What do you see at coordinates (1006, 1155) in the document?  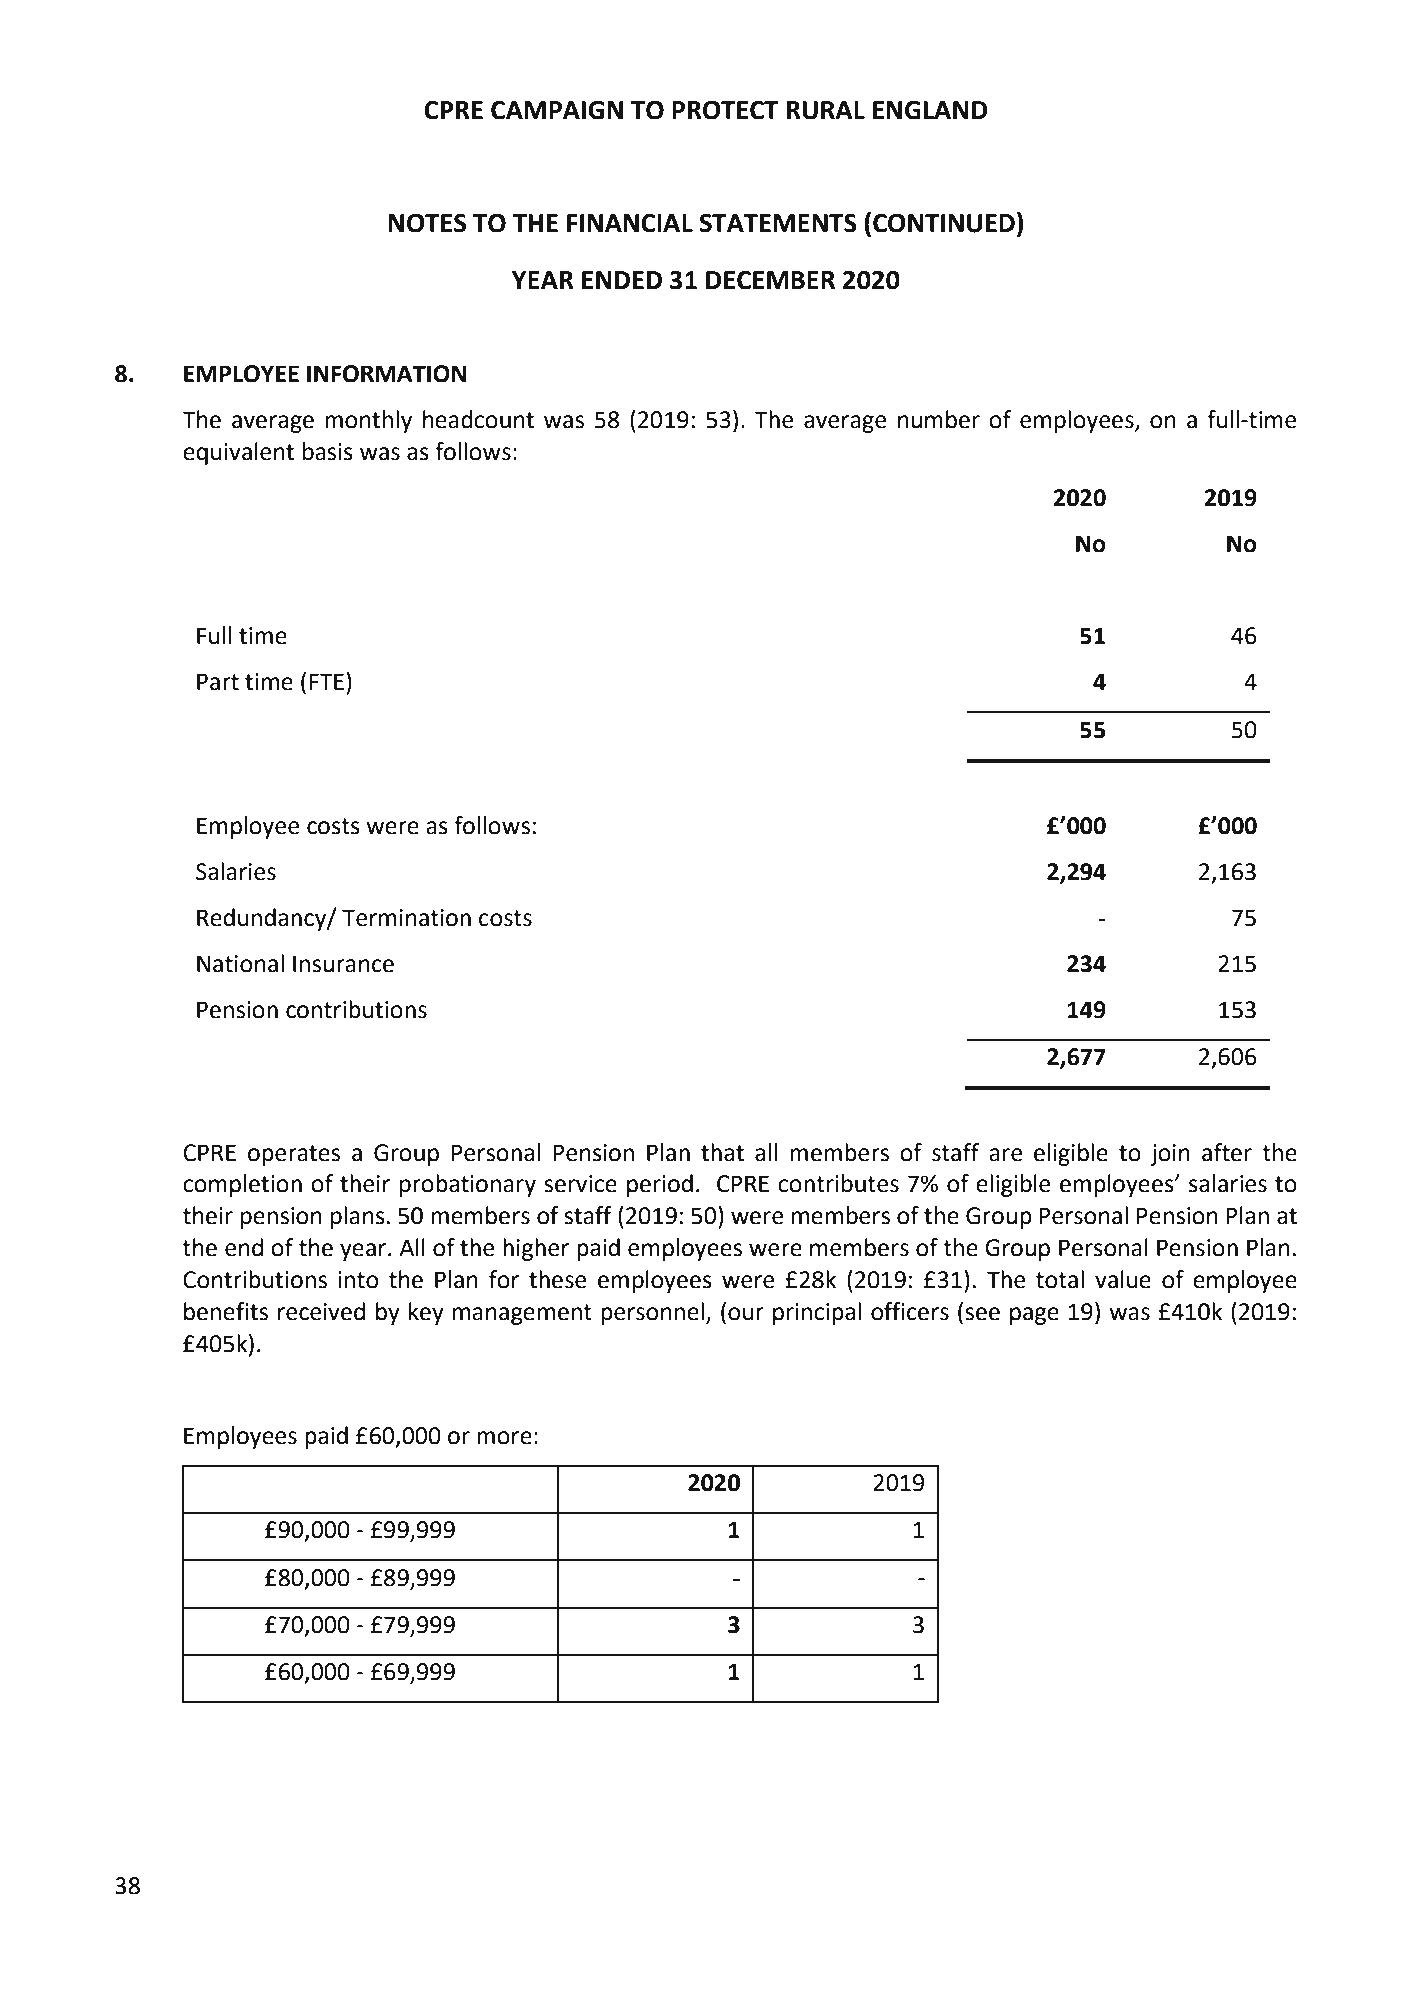 I see `are` at bounding box center [1006, 1155].
